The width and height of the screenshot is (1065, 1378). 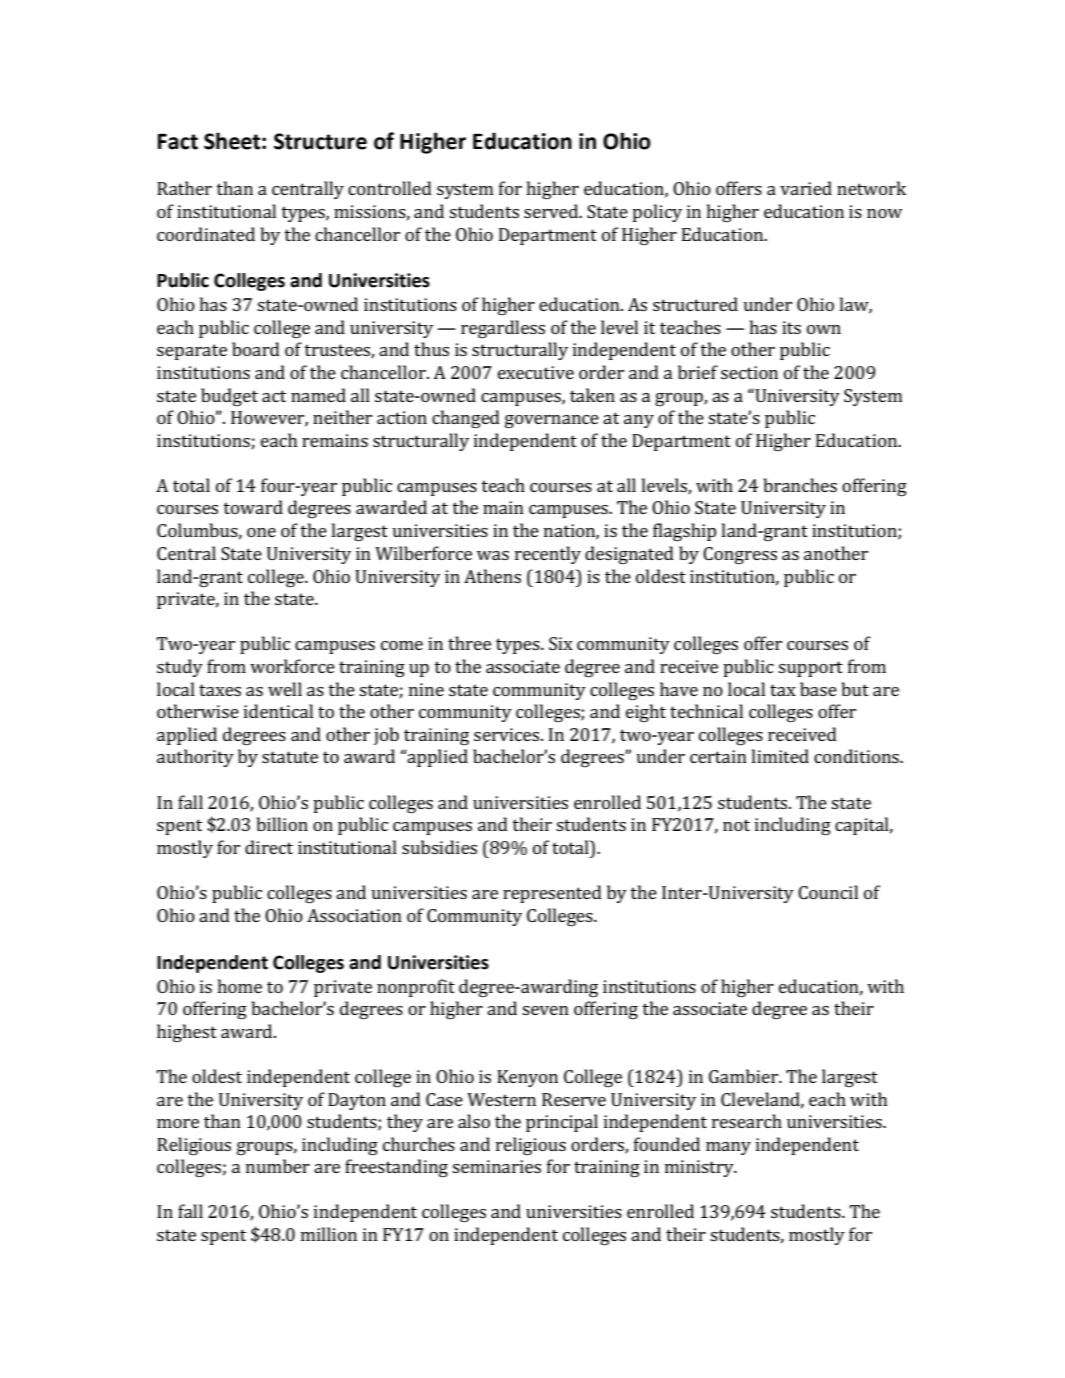 What do you see at coordinates (552, 894) in the screenshot?
I see `represented` at bounding box center [552, 894].
